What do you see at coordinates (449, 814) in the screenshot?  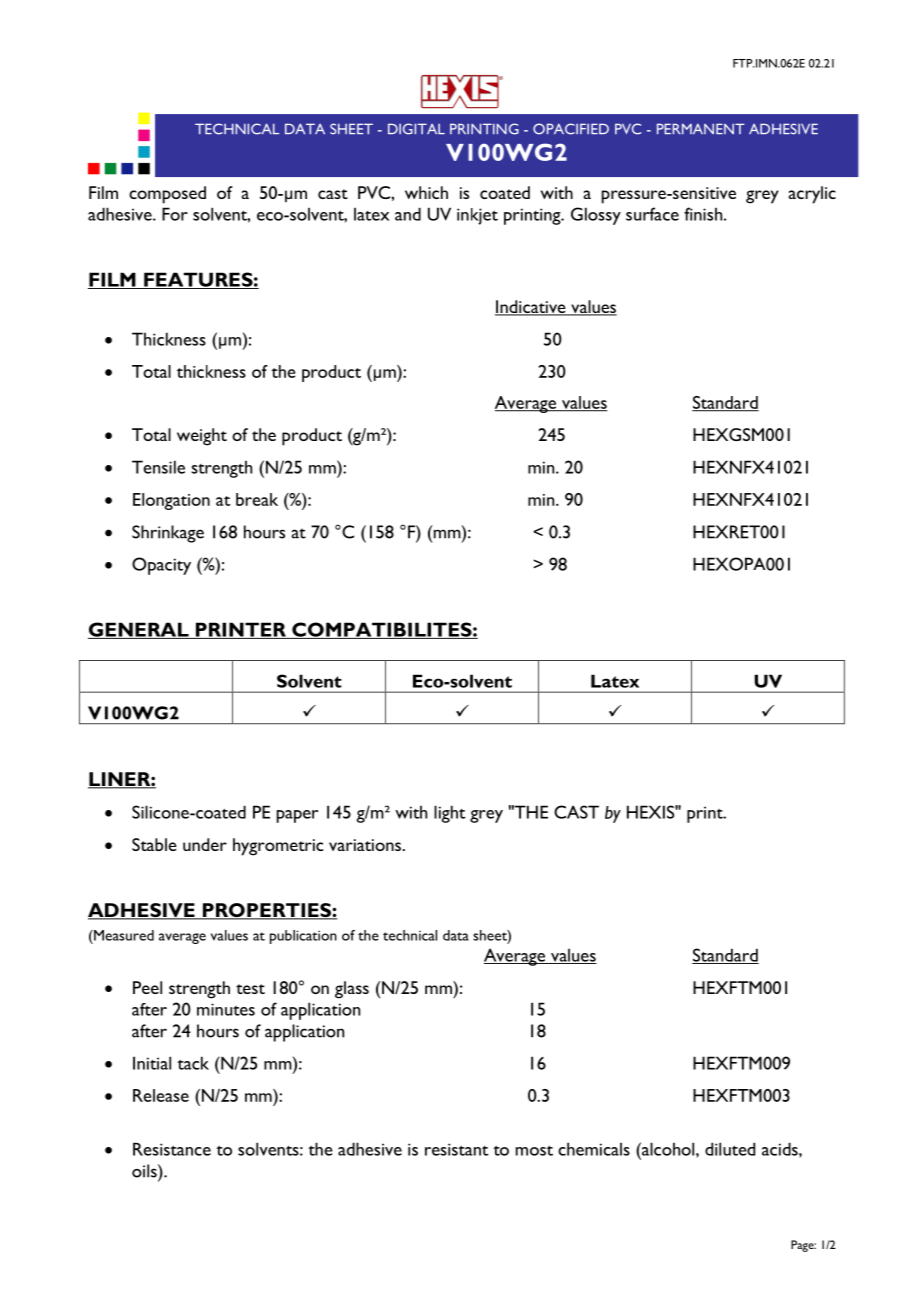 I see `light` at bounding box center [449, 814].
